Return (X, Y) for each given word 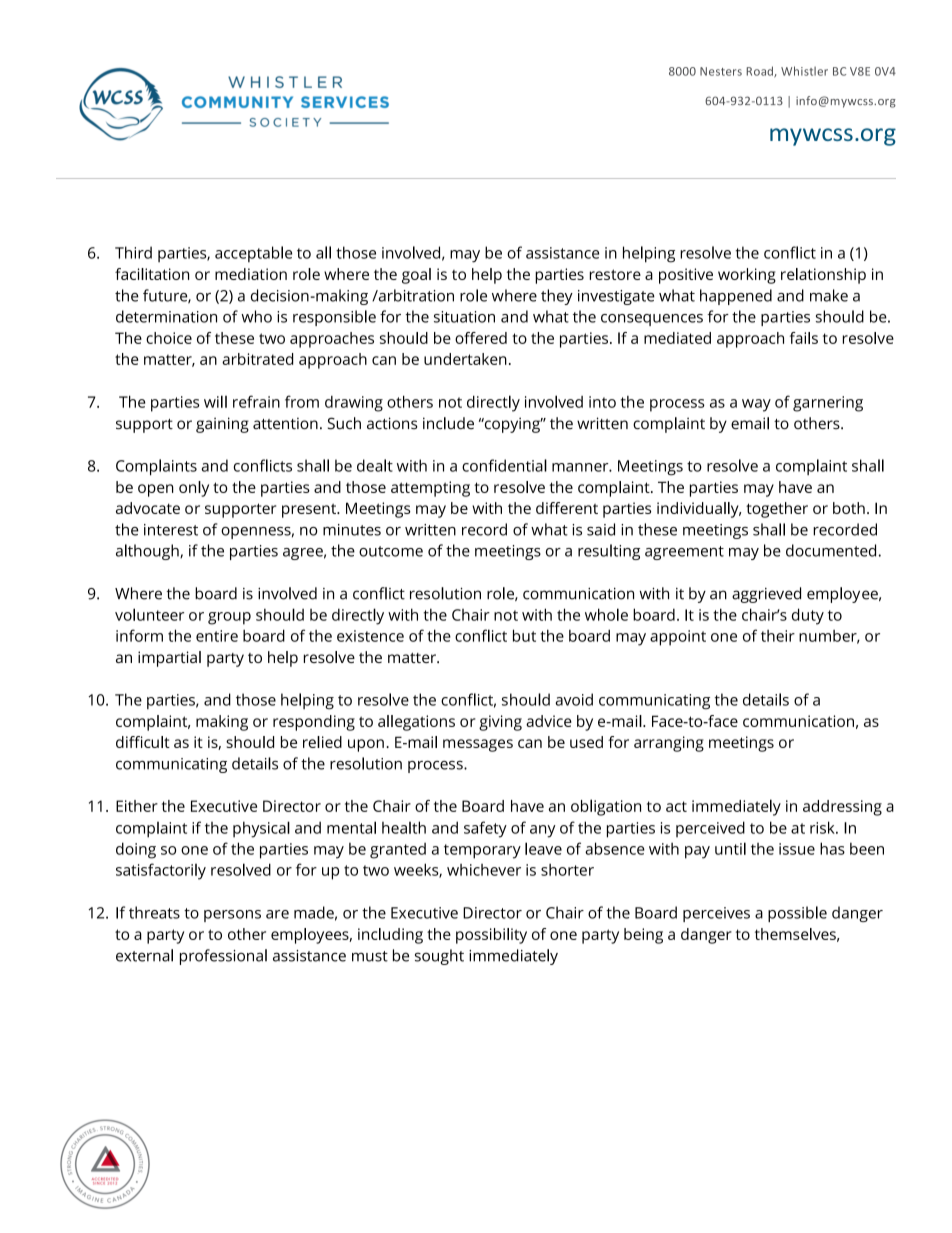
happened (736, 297)
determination (166, 316)
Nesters (721, 71)
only (194, 489)
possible (797, 914)
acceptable (253, 254)
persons (232, 916)
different (567, 508)
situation (464, 317)
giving (500, 723)
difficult (143, 742)
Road (760, 72)
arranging (669, 744)
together (777, 510)
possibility (491, 936)
